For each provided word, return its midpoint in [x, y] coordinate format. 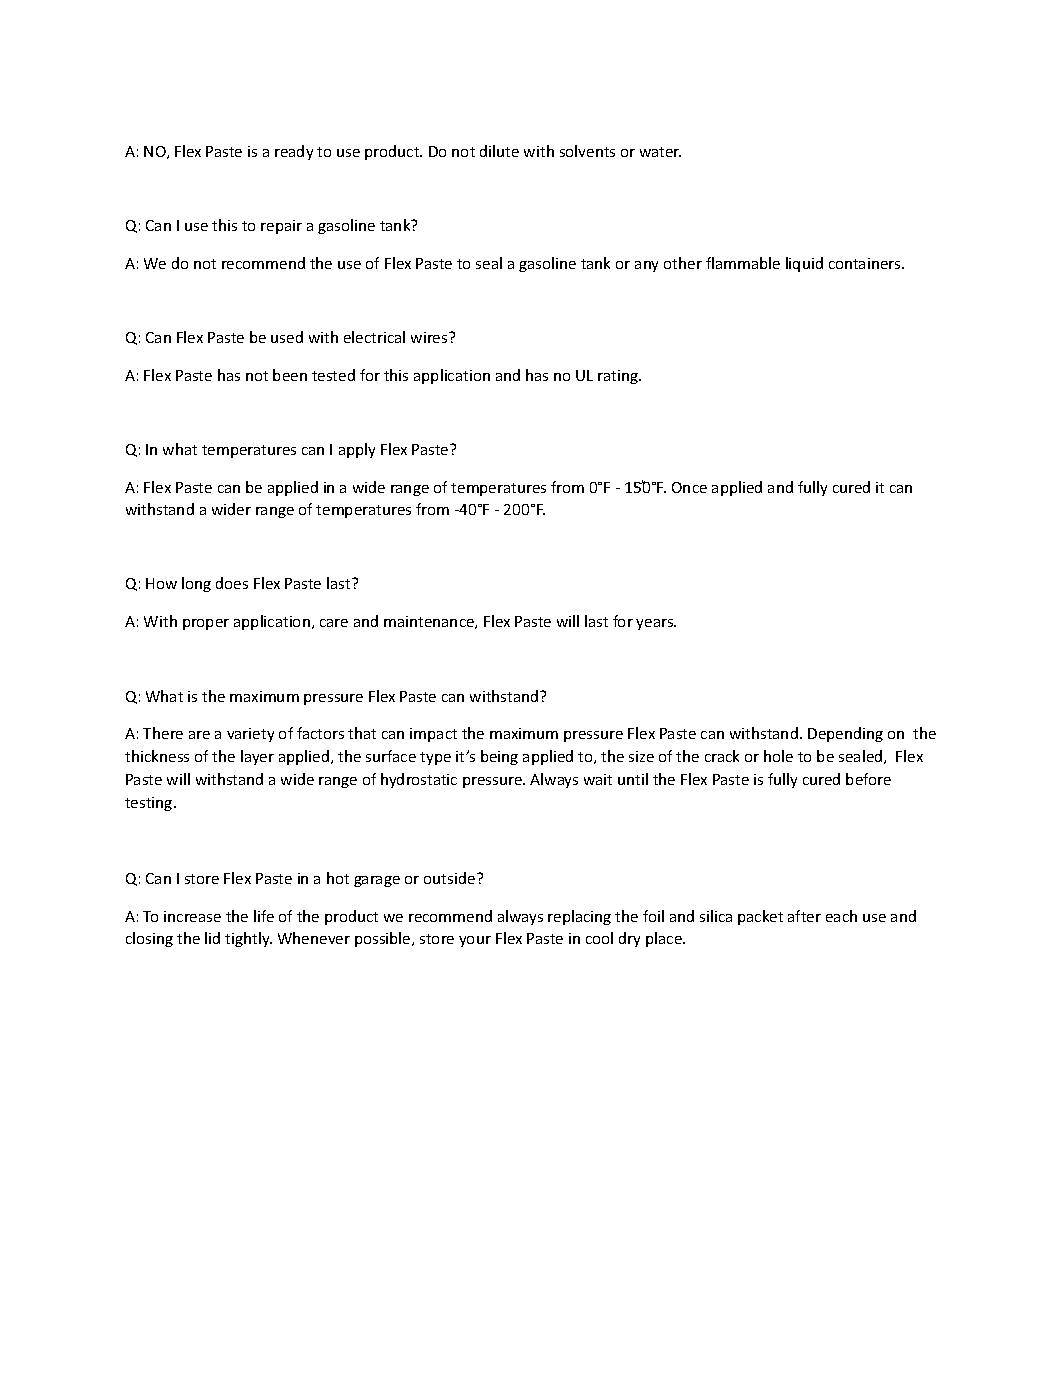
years [656, 624]
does [232, 583]
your [475, 941]
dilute [499, 151]
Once [689, 487]
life [264, 916]
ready [294, 152]
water [660, 152]
